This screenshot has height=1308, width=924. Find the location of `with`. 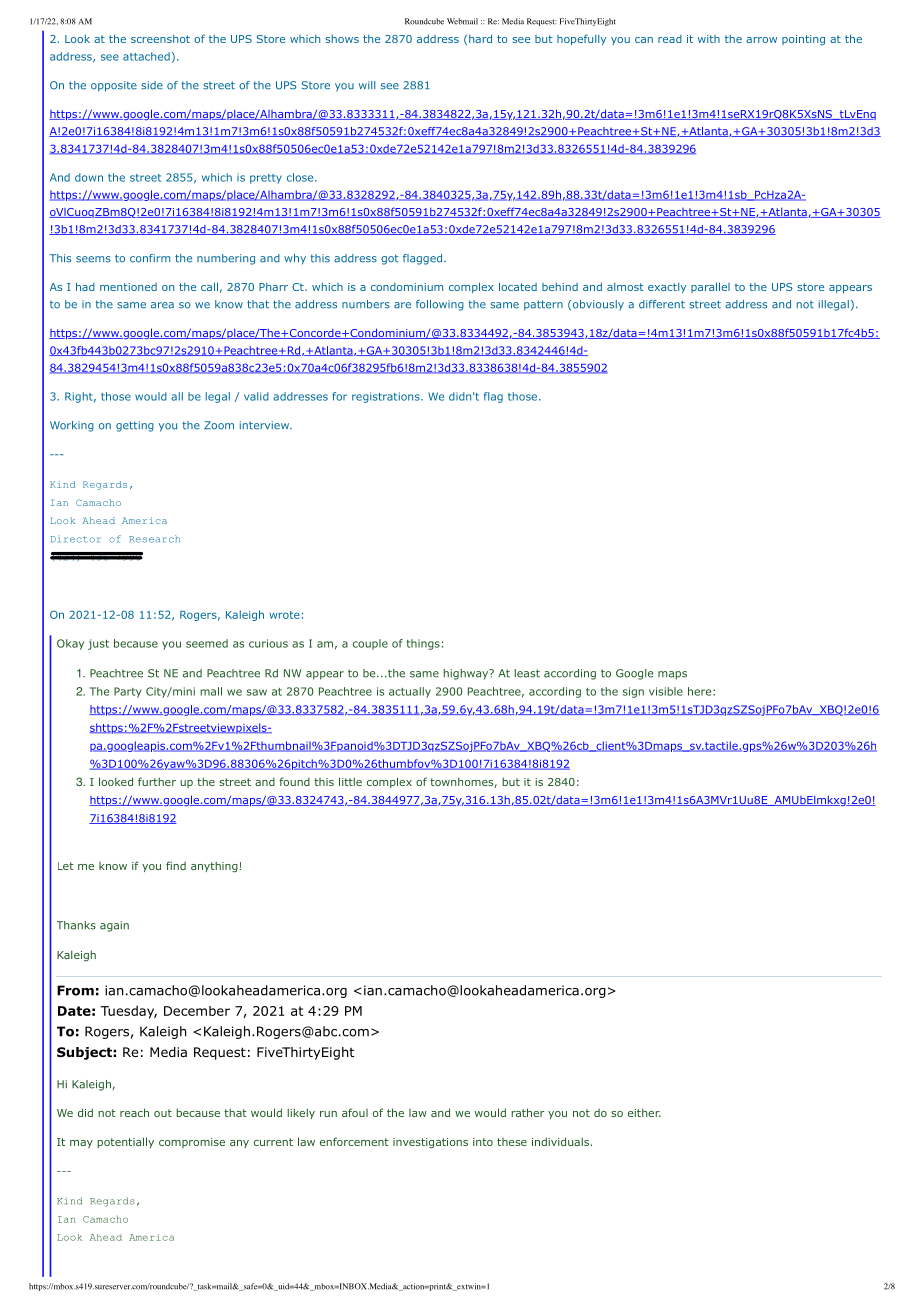

with is located at coordinates (709, 39).
